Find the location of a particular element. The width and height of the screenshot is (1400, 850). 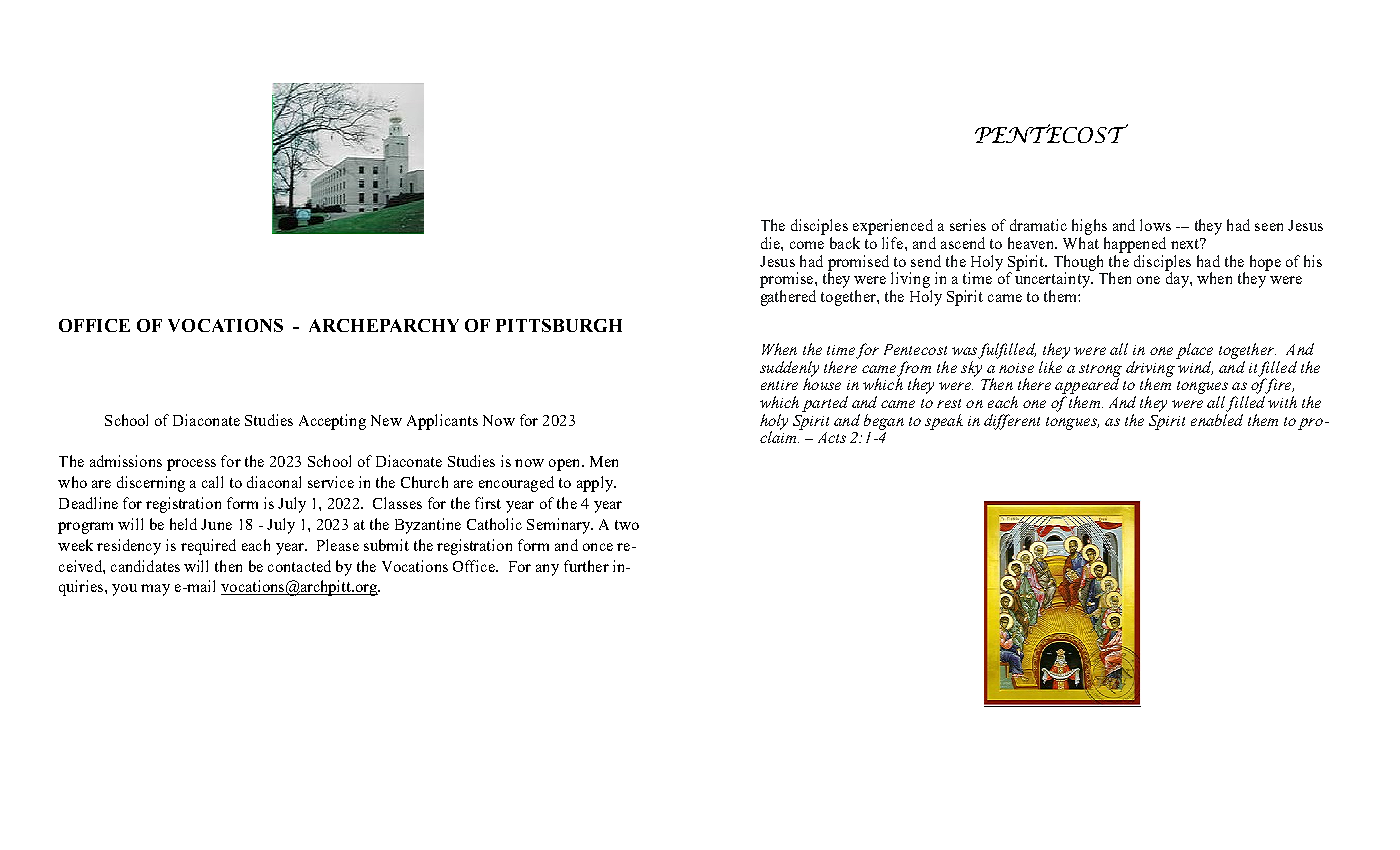

Men is located at coordinates (604, 461).
